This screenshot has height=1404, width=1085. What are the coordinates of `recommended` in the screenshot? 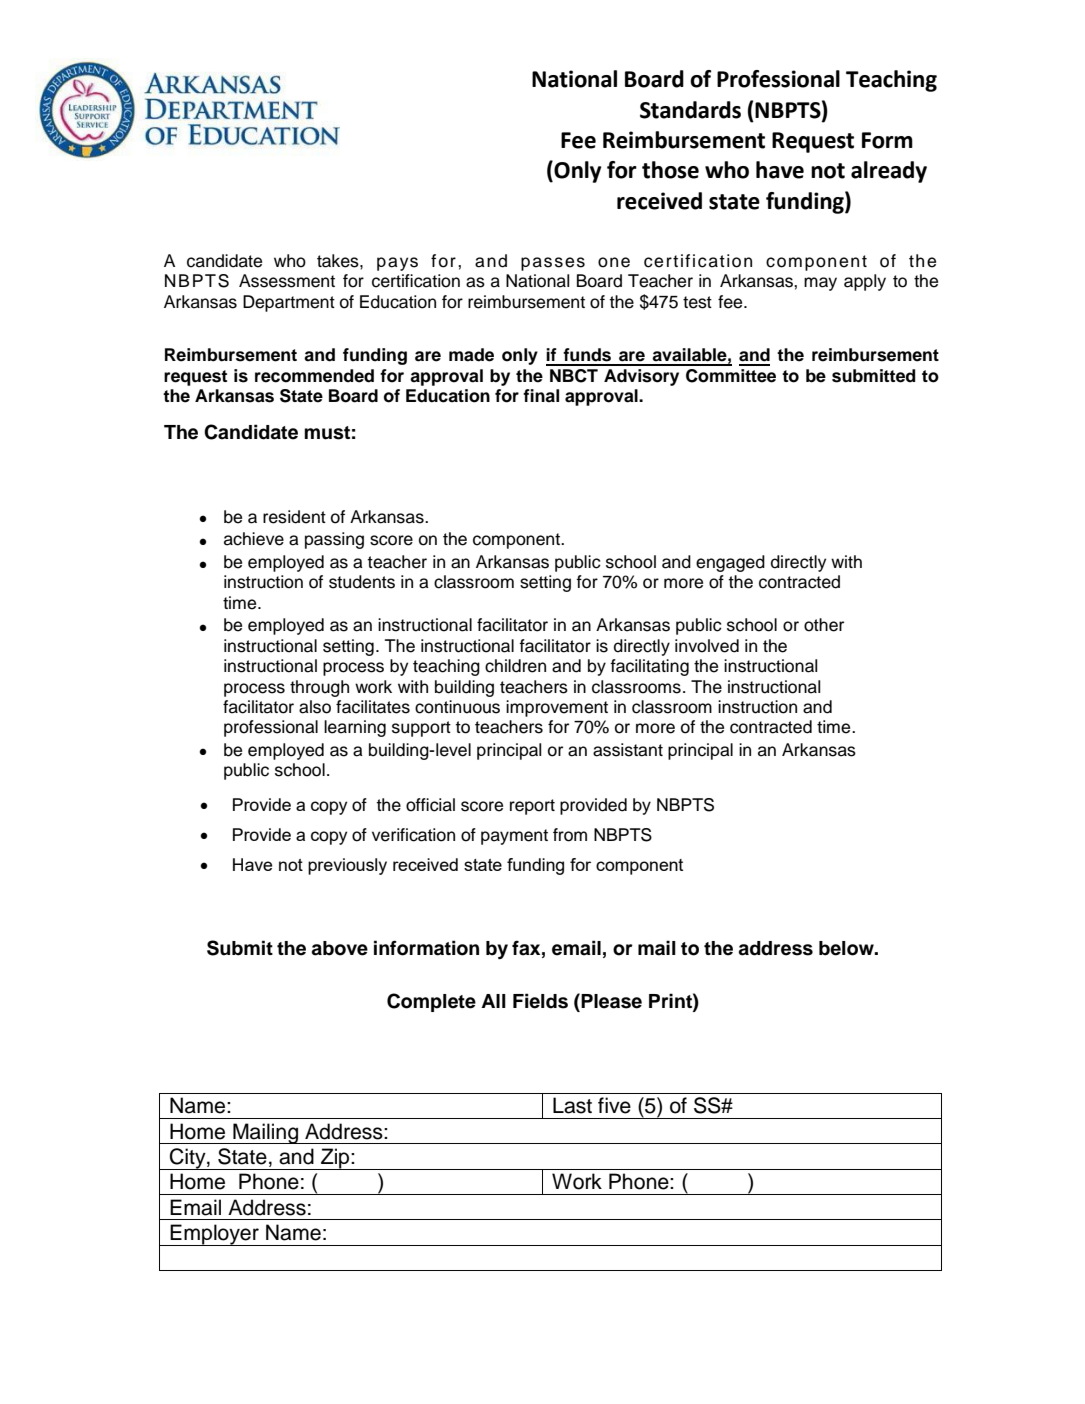 It's located at (314, 376).
